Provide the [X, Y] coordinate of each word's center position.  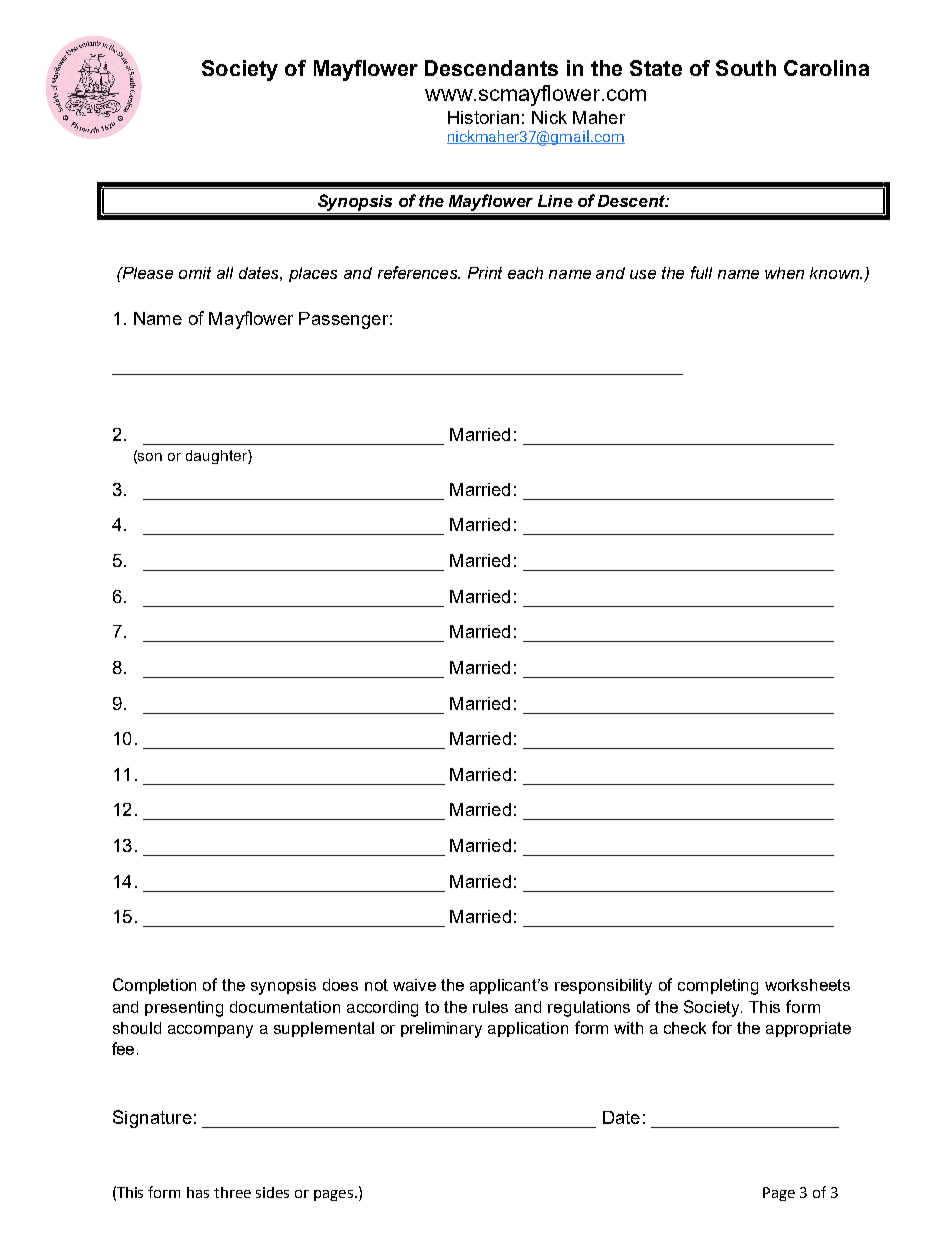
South [746, 68]
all [225, 273]
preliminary [441, 1030]
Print [485, 273]
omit [195, 273]
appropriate [808, 1029]
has [198, 1192]
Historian [483, 117]
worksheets [807, 985]
